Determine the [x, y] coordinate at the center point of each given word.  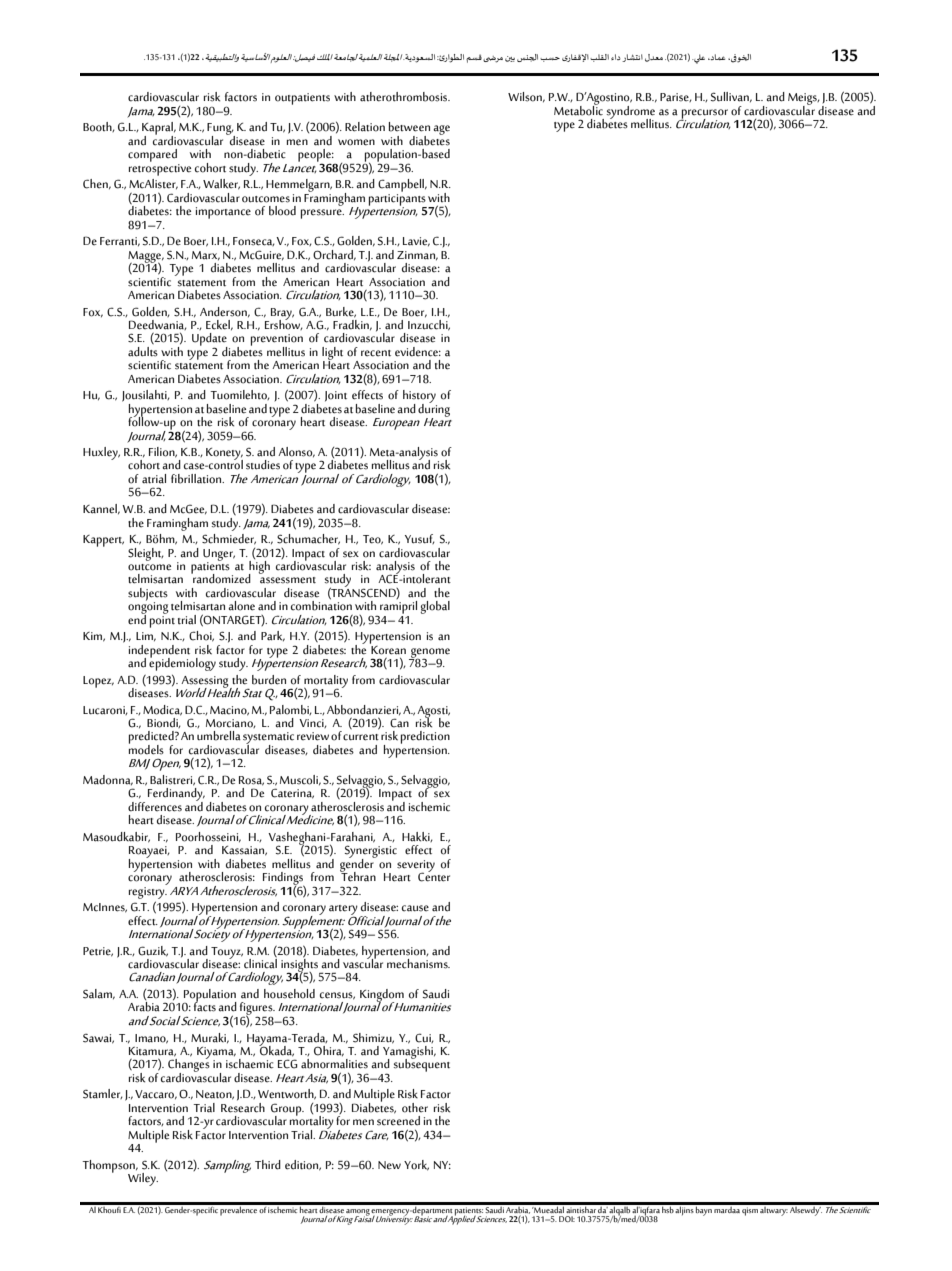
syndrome [630, 113]
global [435, 607]
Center [434, 876]
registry [148, 891]
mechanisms [418, 964]
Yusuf [420, 539]
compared [152, 155]
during [434, 410]
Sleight [146, 554]
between [409, 127]
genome [429, 654]
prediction [425, 739]
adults [143, 350]
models [146, 748]
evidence [418, 352]
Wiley [143, 1179]
